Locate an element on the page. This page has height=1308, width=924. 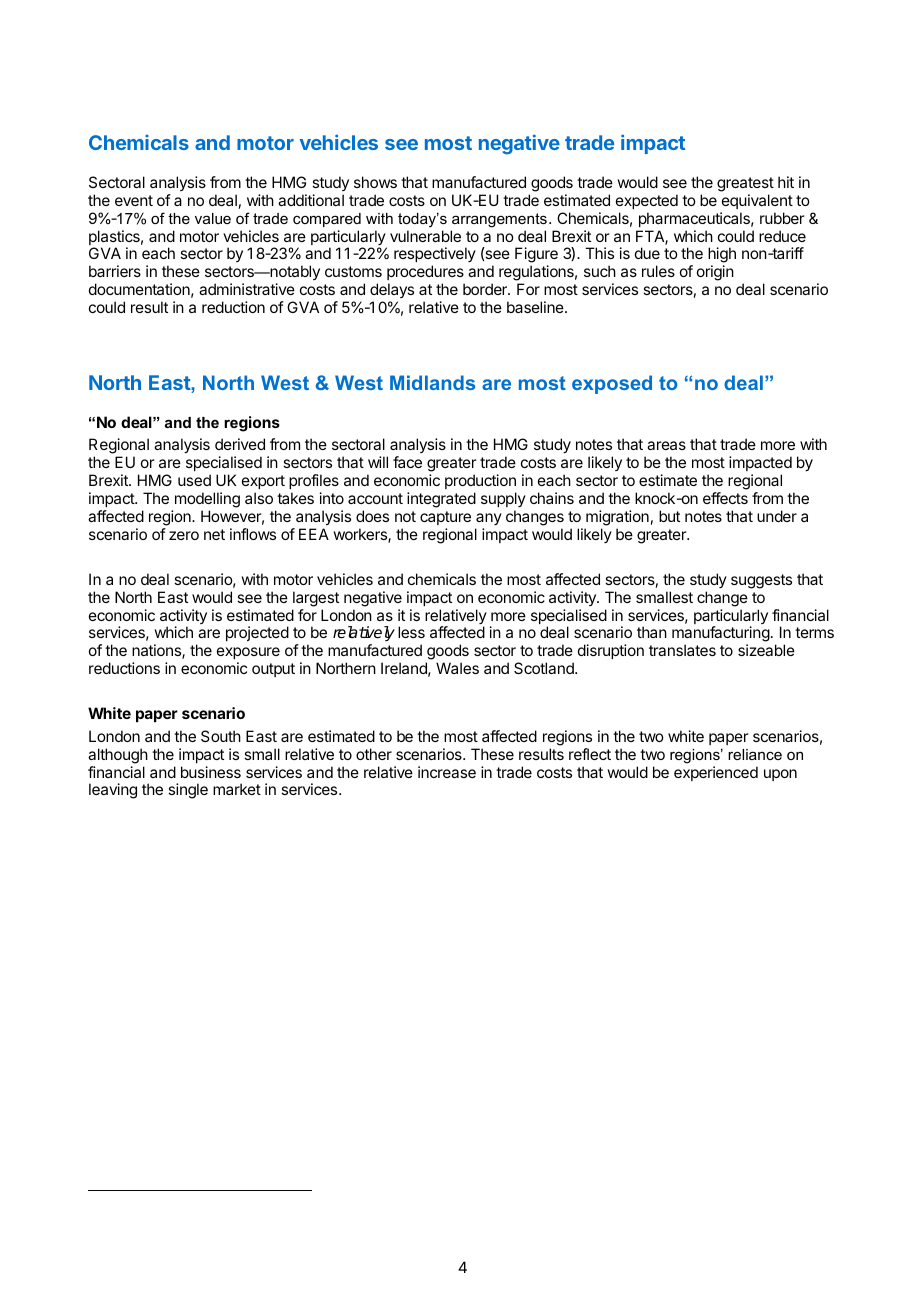
business is located at coordinates (211, 772).
